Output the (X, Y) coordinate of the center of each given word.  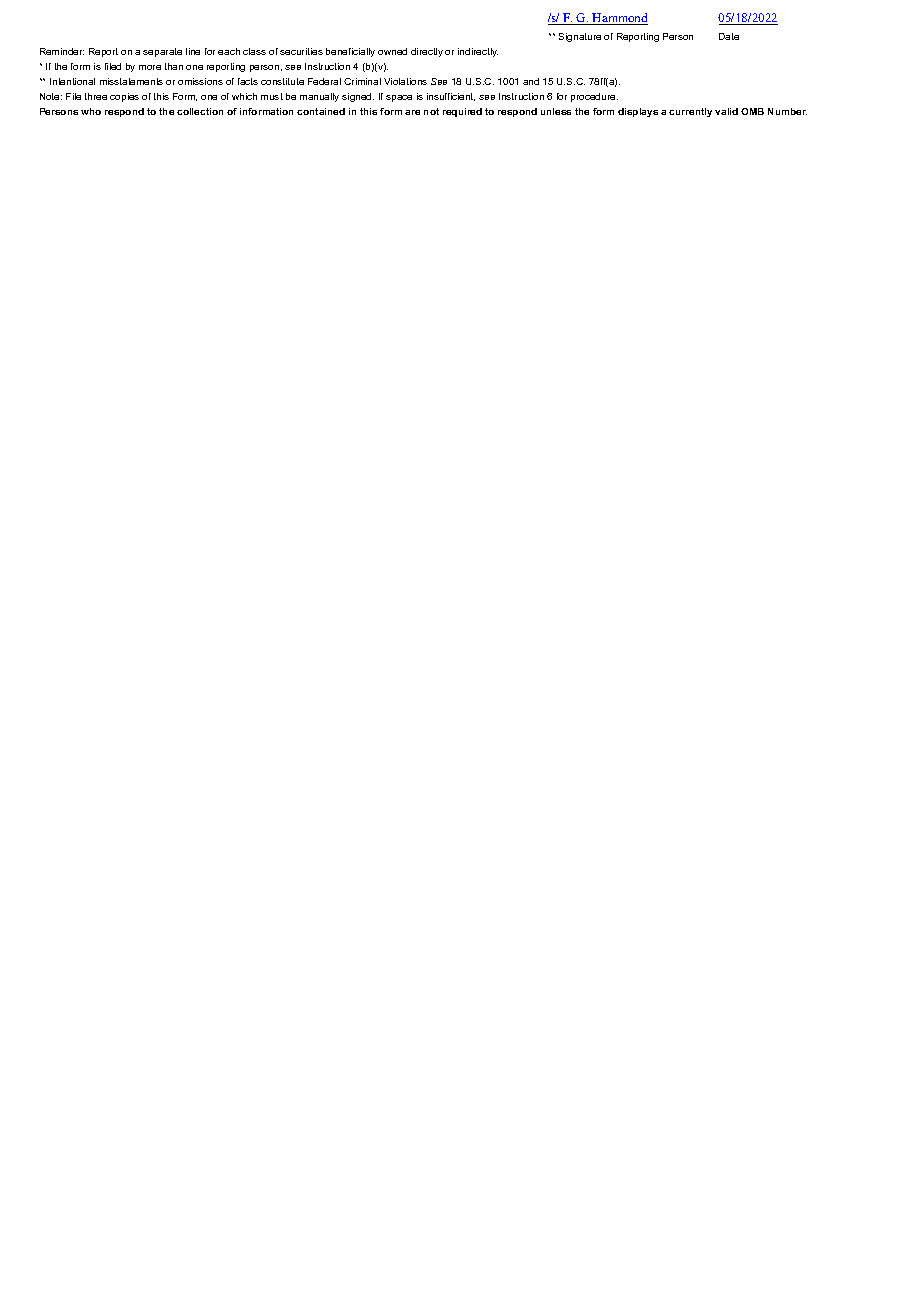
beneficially (350, 52)
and (531, 81)
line (193, 51)
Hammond (619, 19)
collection (200, 111)
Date (729, 36)
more (150, 67)
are (412, 112)
